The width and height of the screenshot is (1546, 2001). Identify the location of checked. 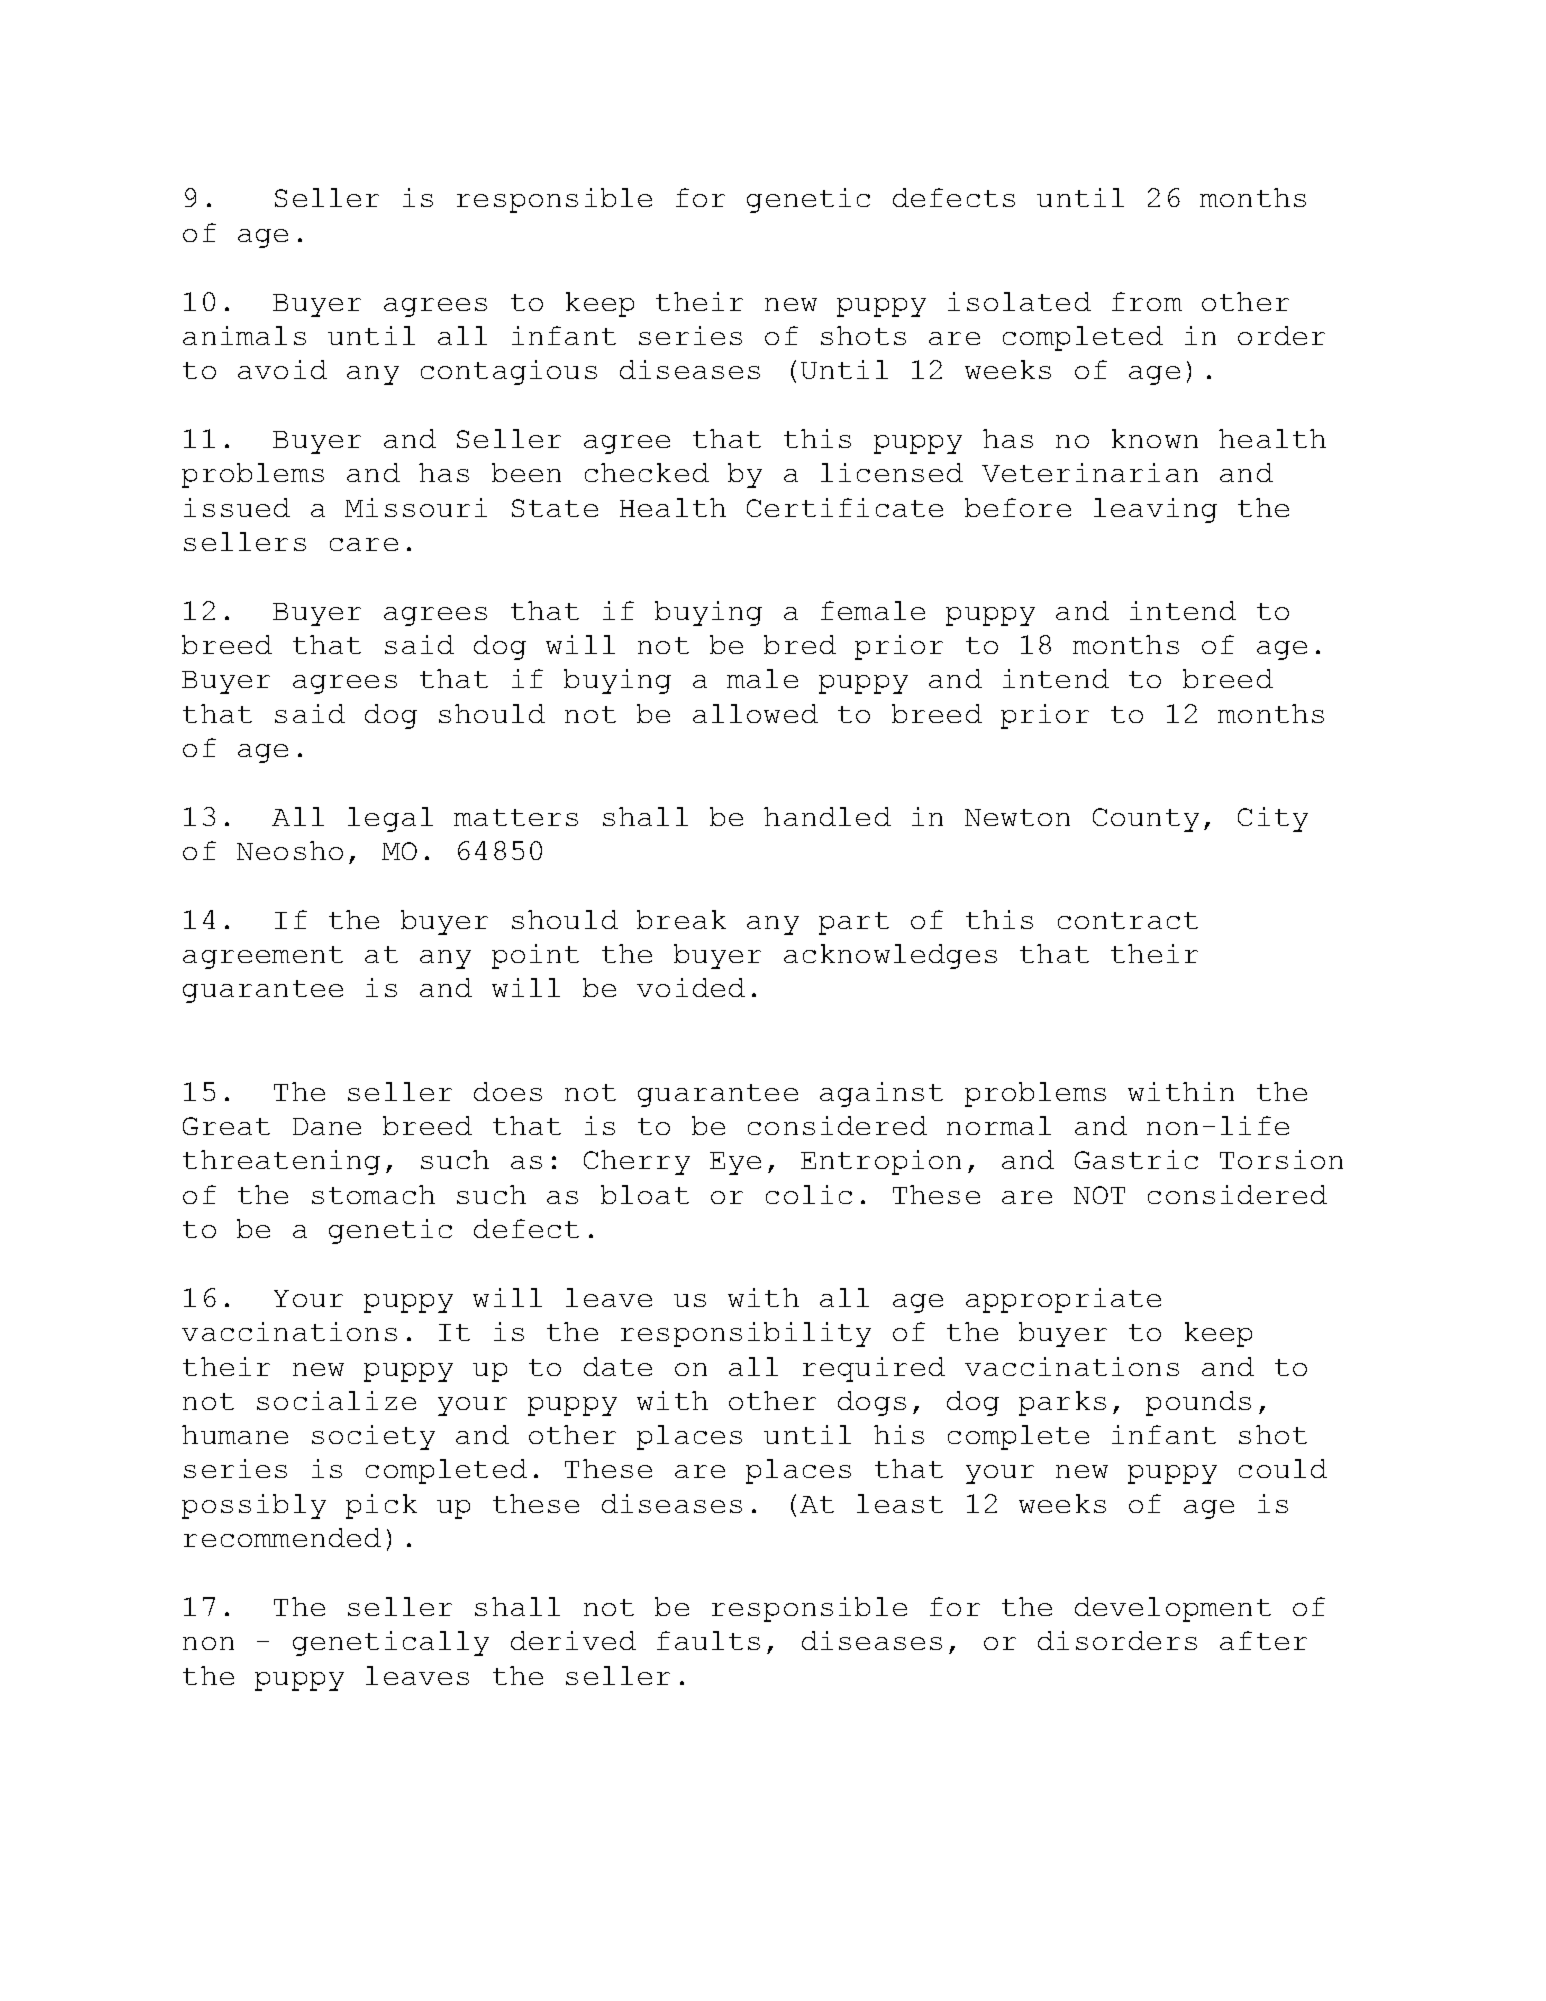
(647, 472).
